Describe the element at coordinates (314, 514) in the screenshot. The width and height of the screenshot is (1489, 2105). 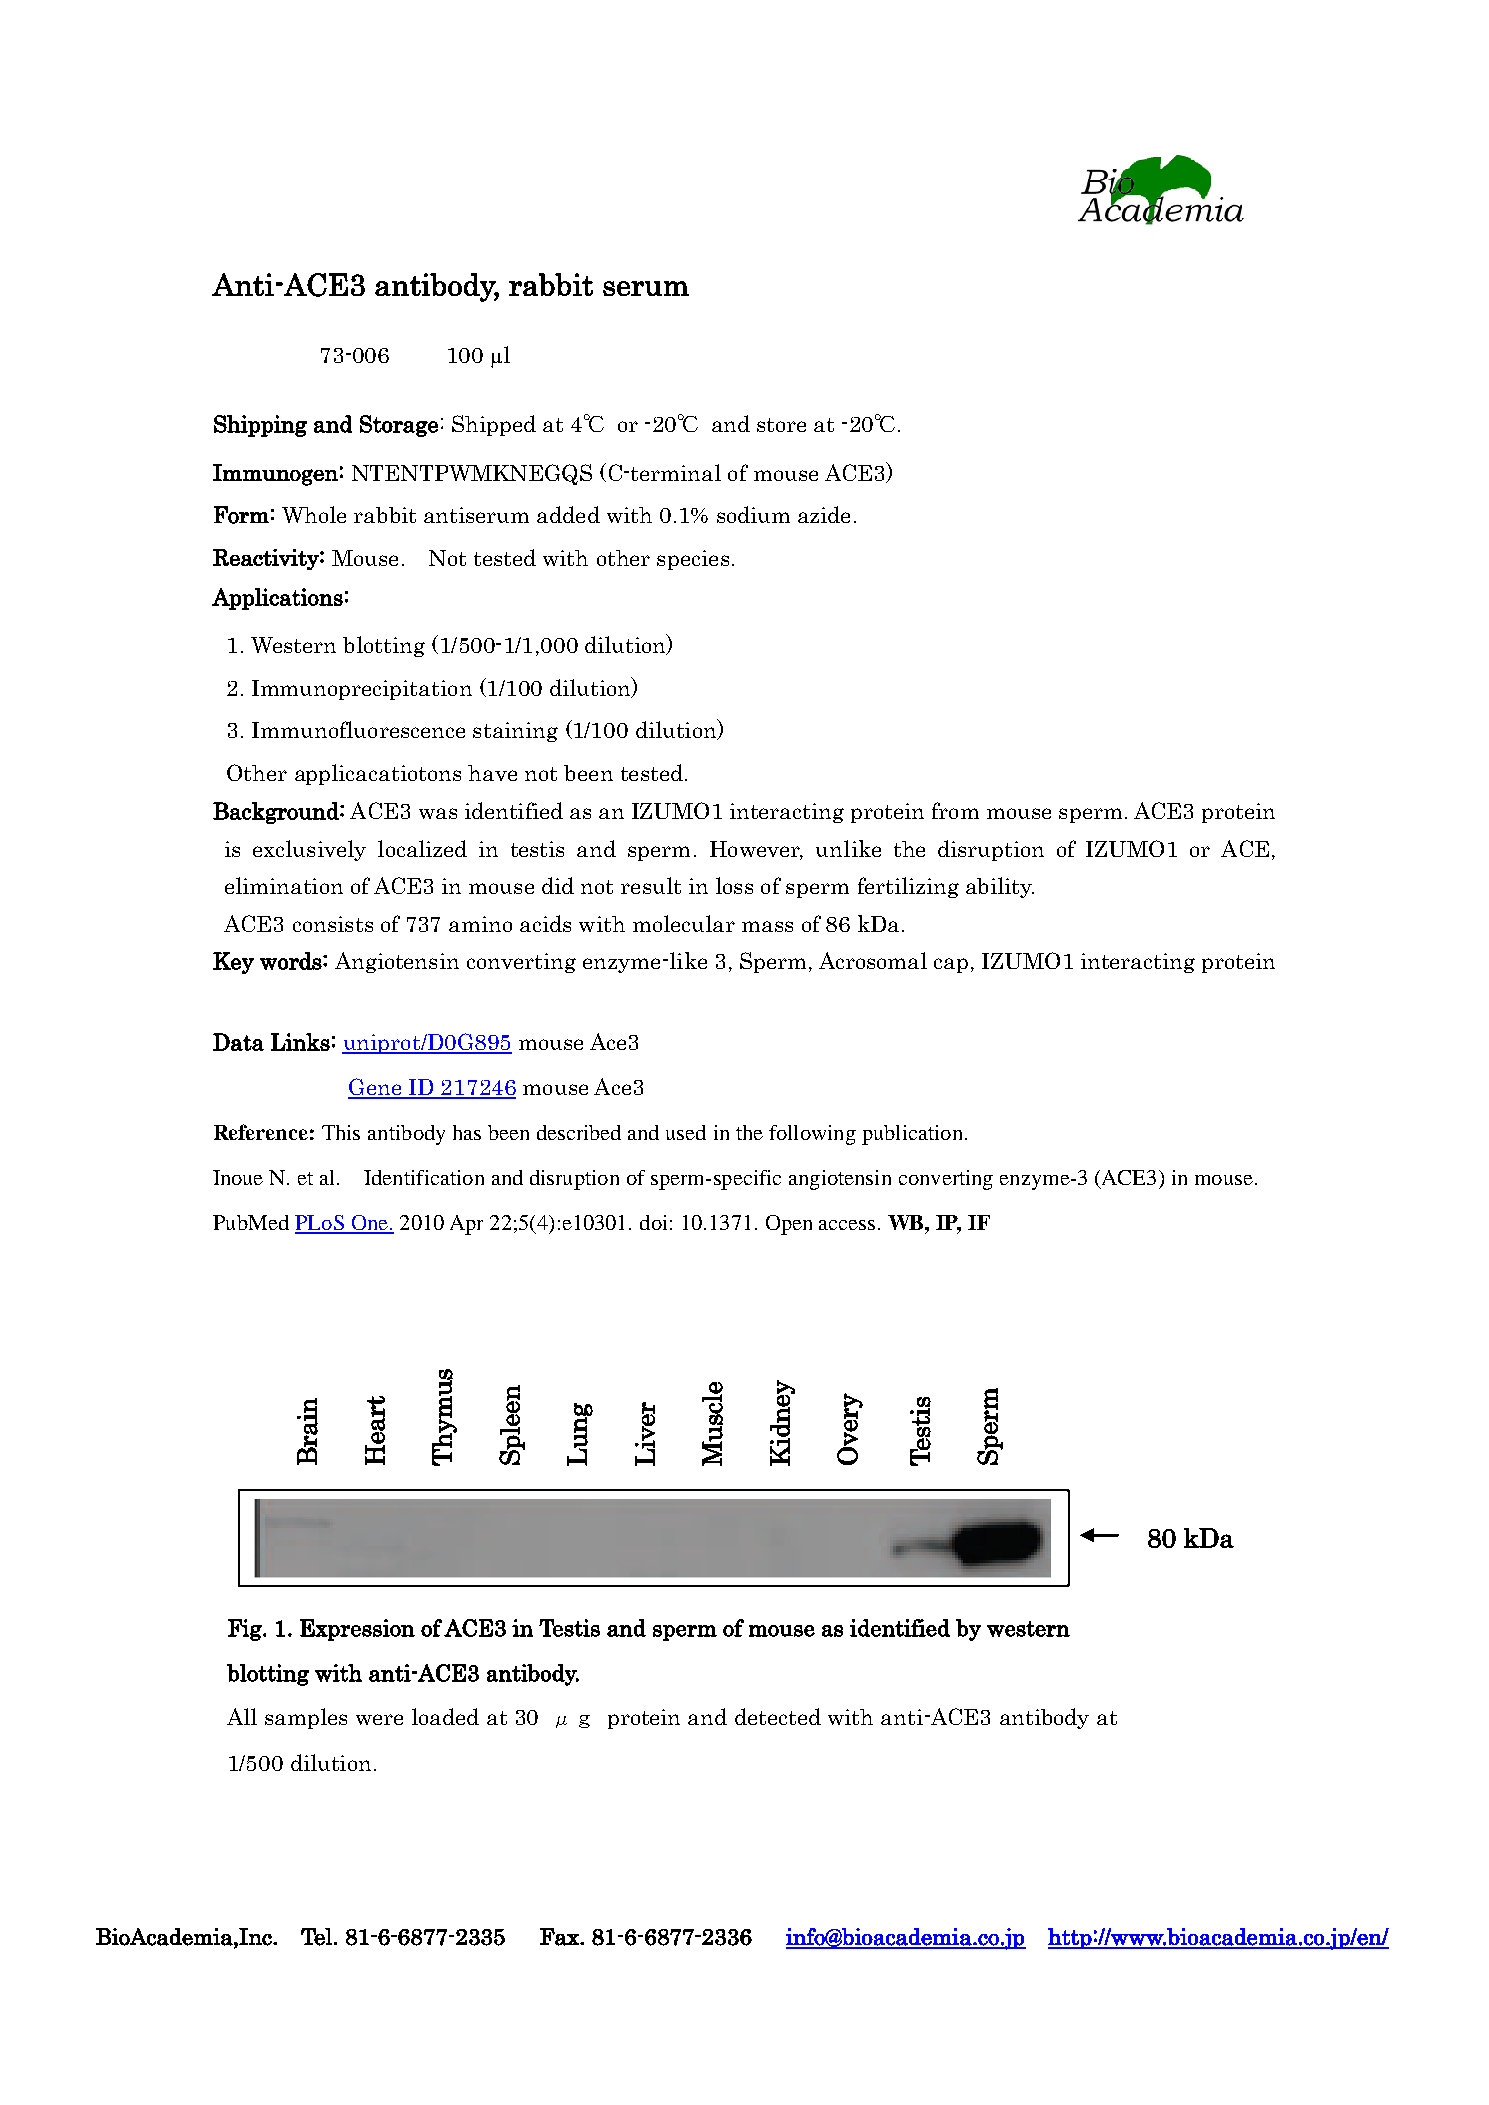
I see `Whole` at that location.
